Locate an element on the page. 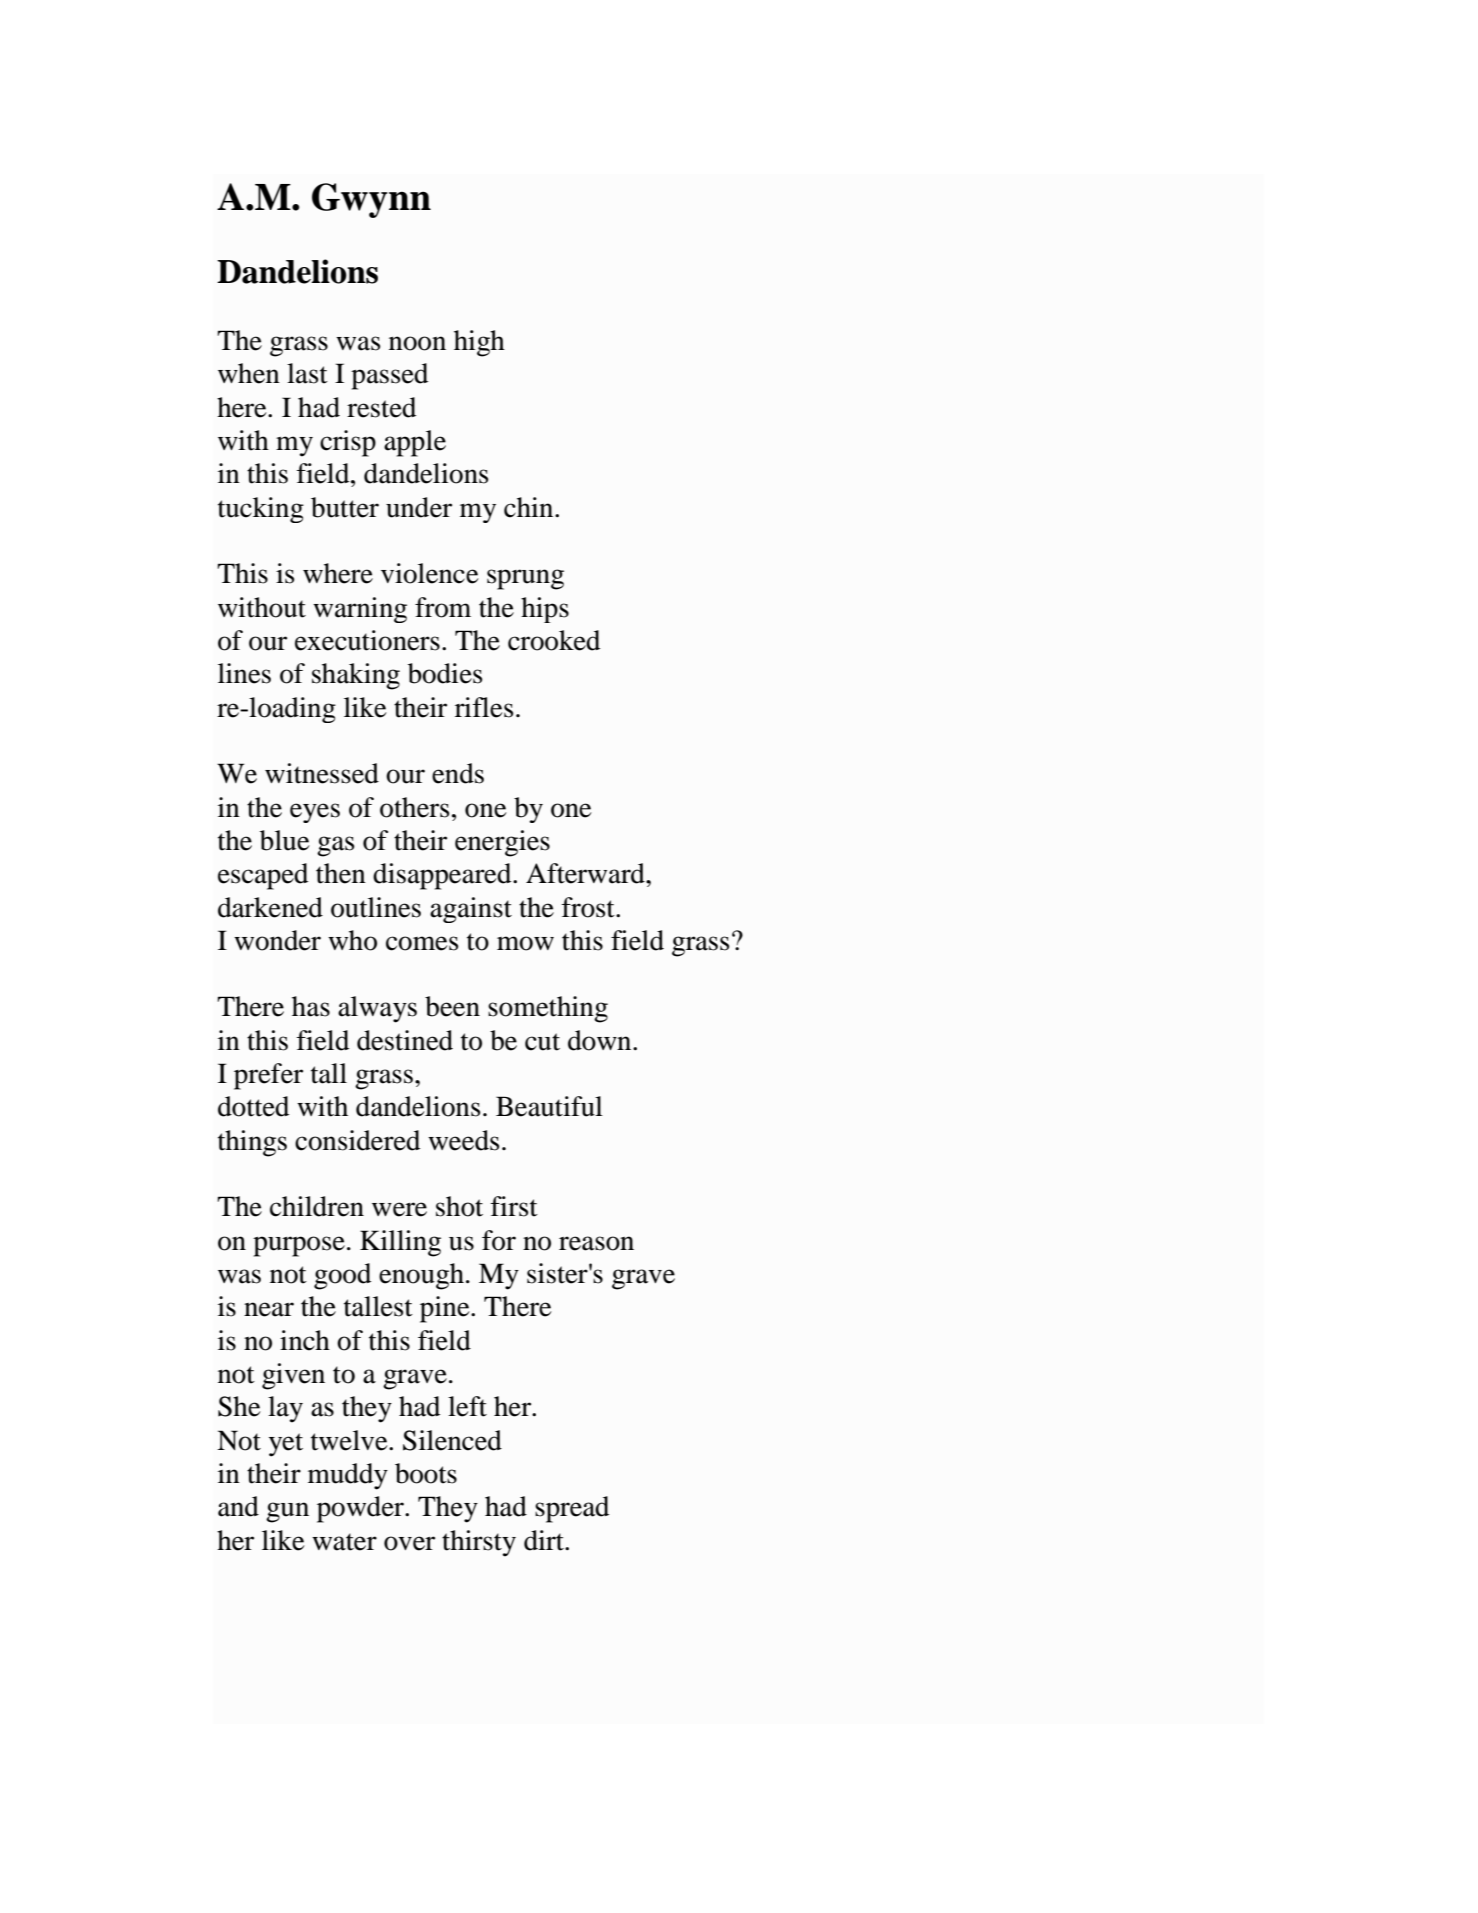  Gwynn is located at coordinates (371, 200).
